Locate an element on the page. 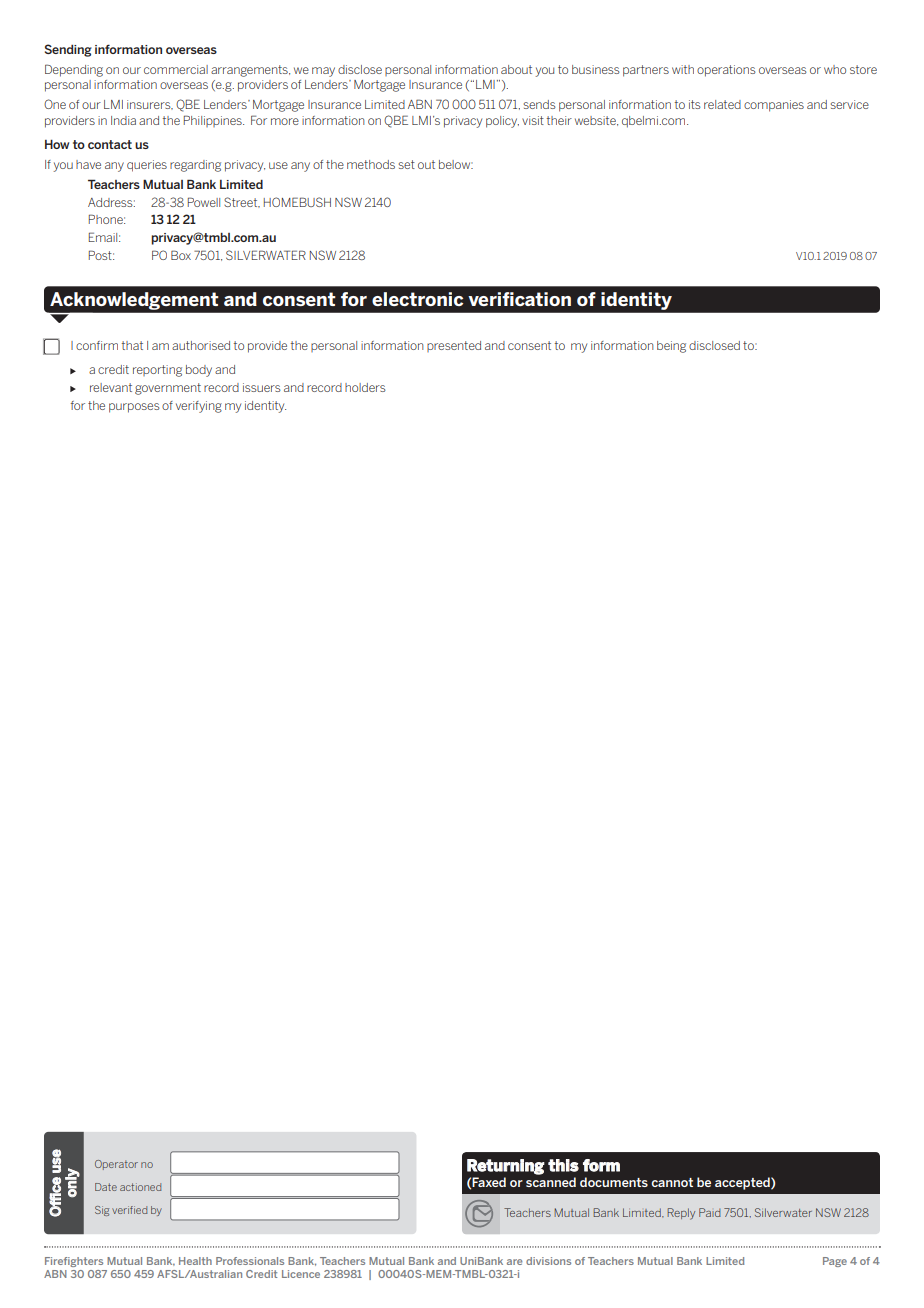 The height and width of the document is (1308, 924). purposes is located at coordinates (134, 408).
